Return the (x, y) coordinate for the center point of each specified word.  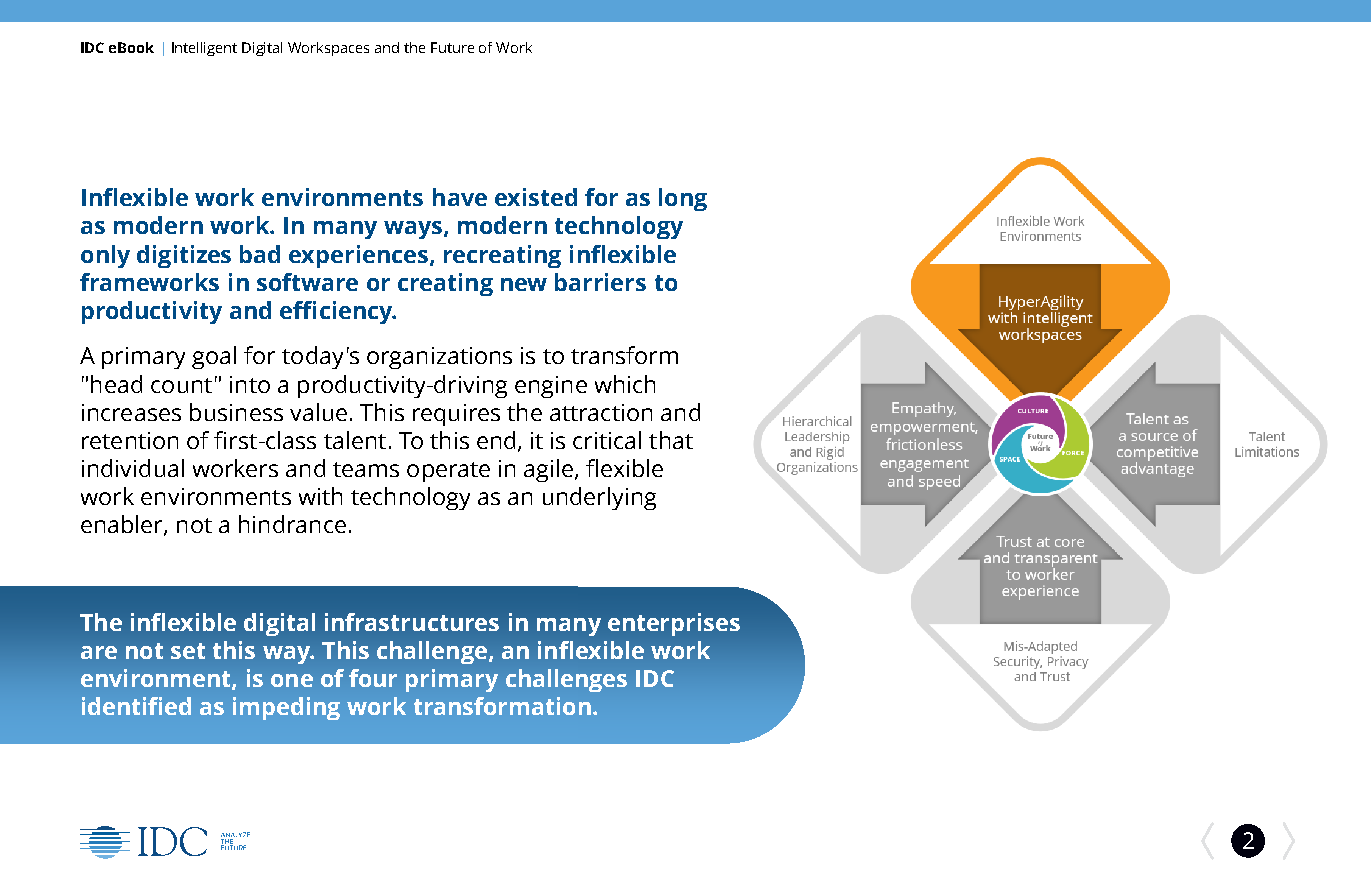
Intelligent (204, 49)
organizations (439, 358)
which (625, 384)
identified (136, 706)
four (373, 678)
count (181, 385)
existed (536, 197)
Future (452, 47)
